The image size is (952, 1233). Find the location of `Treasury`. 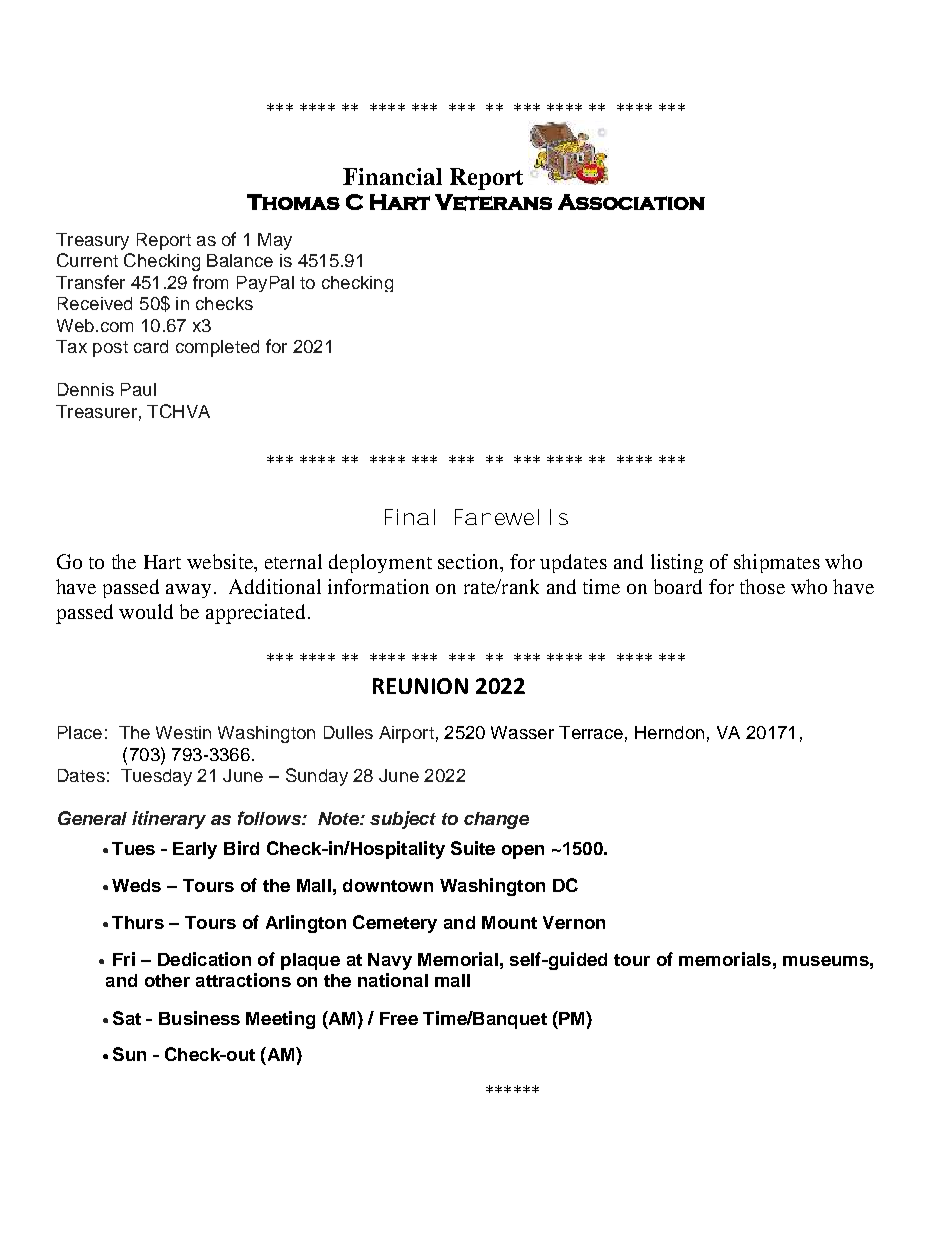

Treasury is located at coordinates (92, 241).
